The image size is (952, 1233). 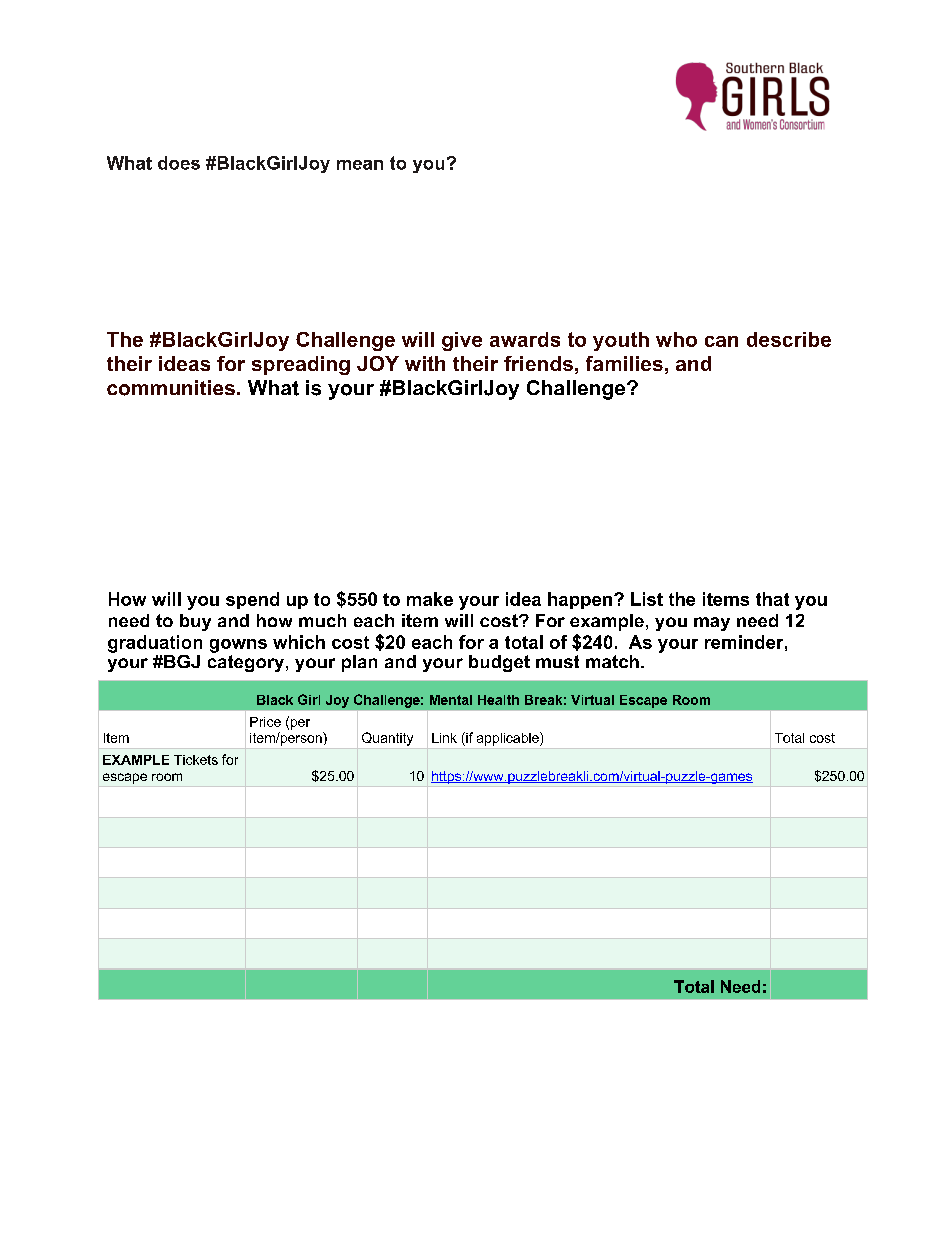 I want to click on communities, so click(x=171, y=388).
